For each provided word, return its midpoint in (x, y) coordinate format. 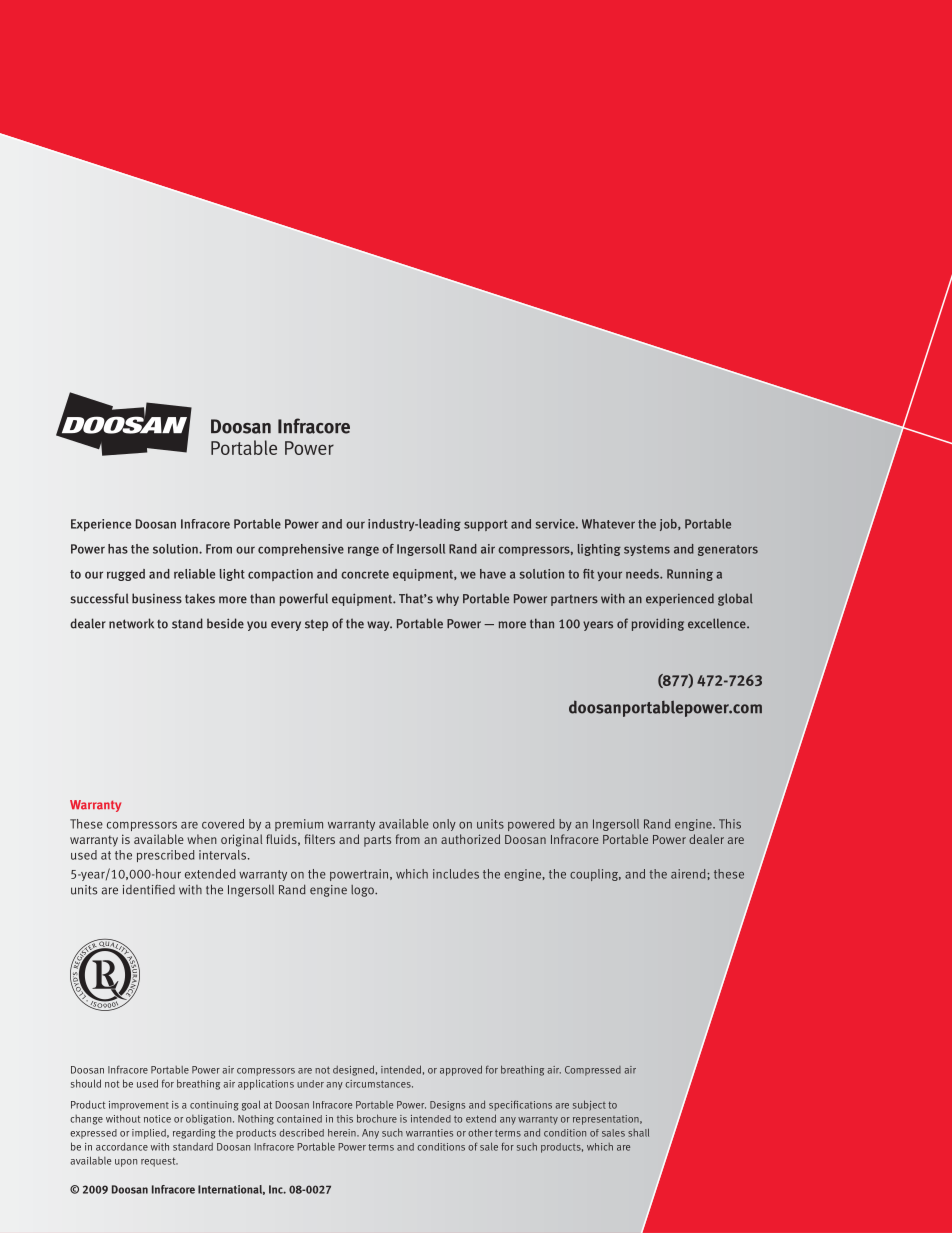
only (444, 825)
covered (223, 824)
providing (658, 624)
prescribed (166, 856)
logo (363, 891)
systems (647, 550)
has (118, 549)
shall (638, 1133)
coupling (595, 875)
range (363, 551)
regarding (194, 1134)
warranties (429, 1133)
